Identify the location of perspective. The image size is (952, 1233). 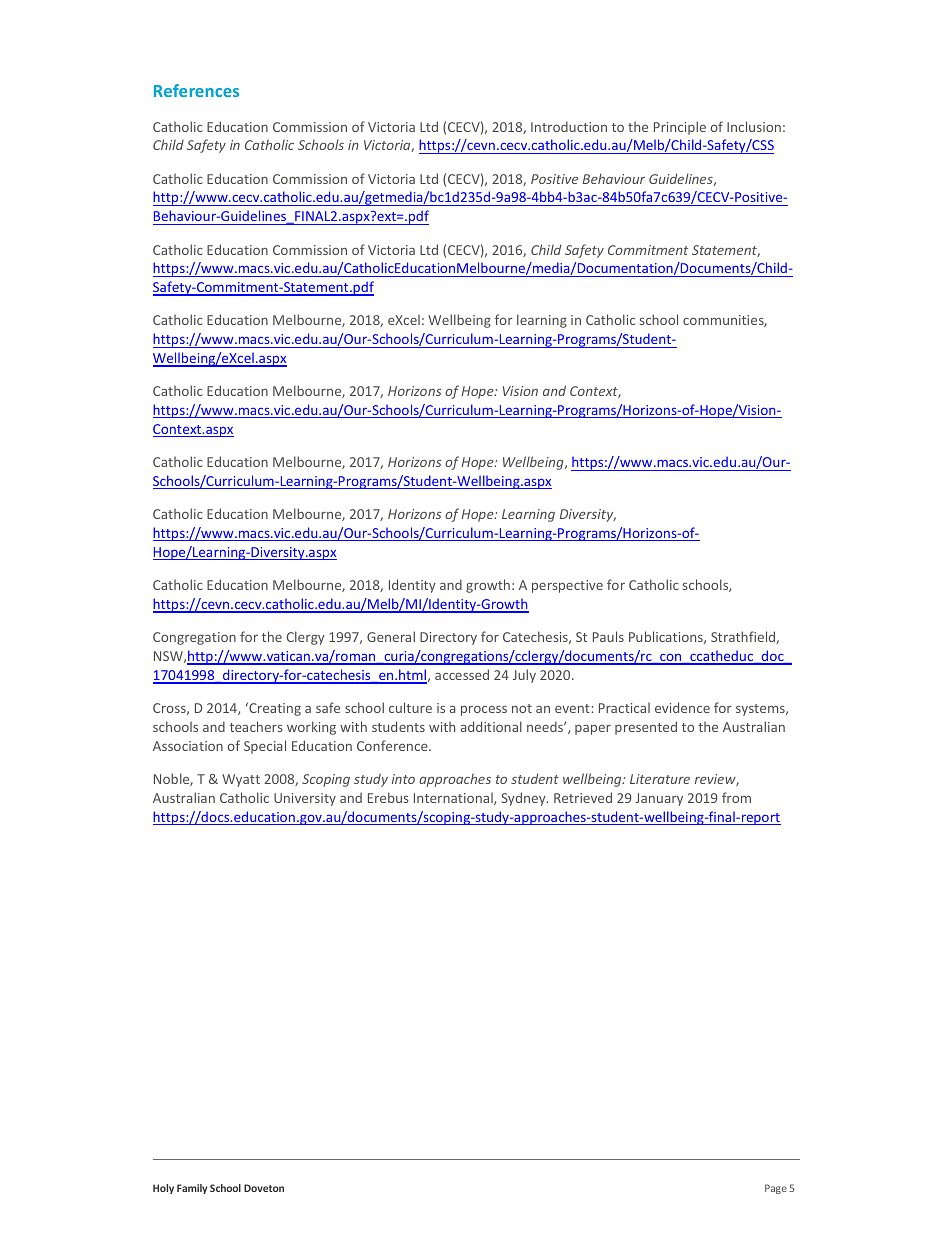
(567, 586).
